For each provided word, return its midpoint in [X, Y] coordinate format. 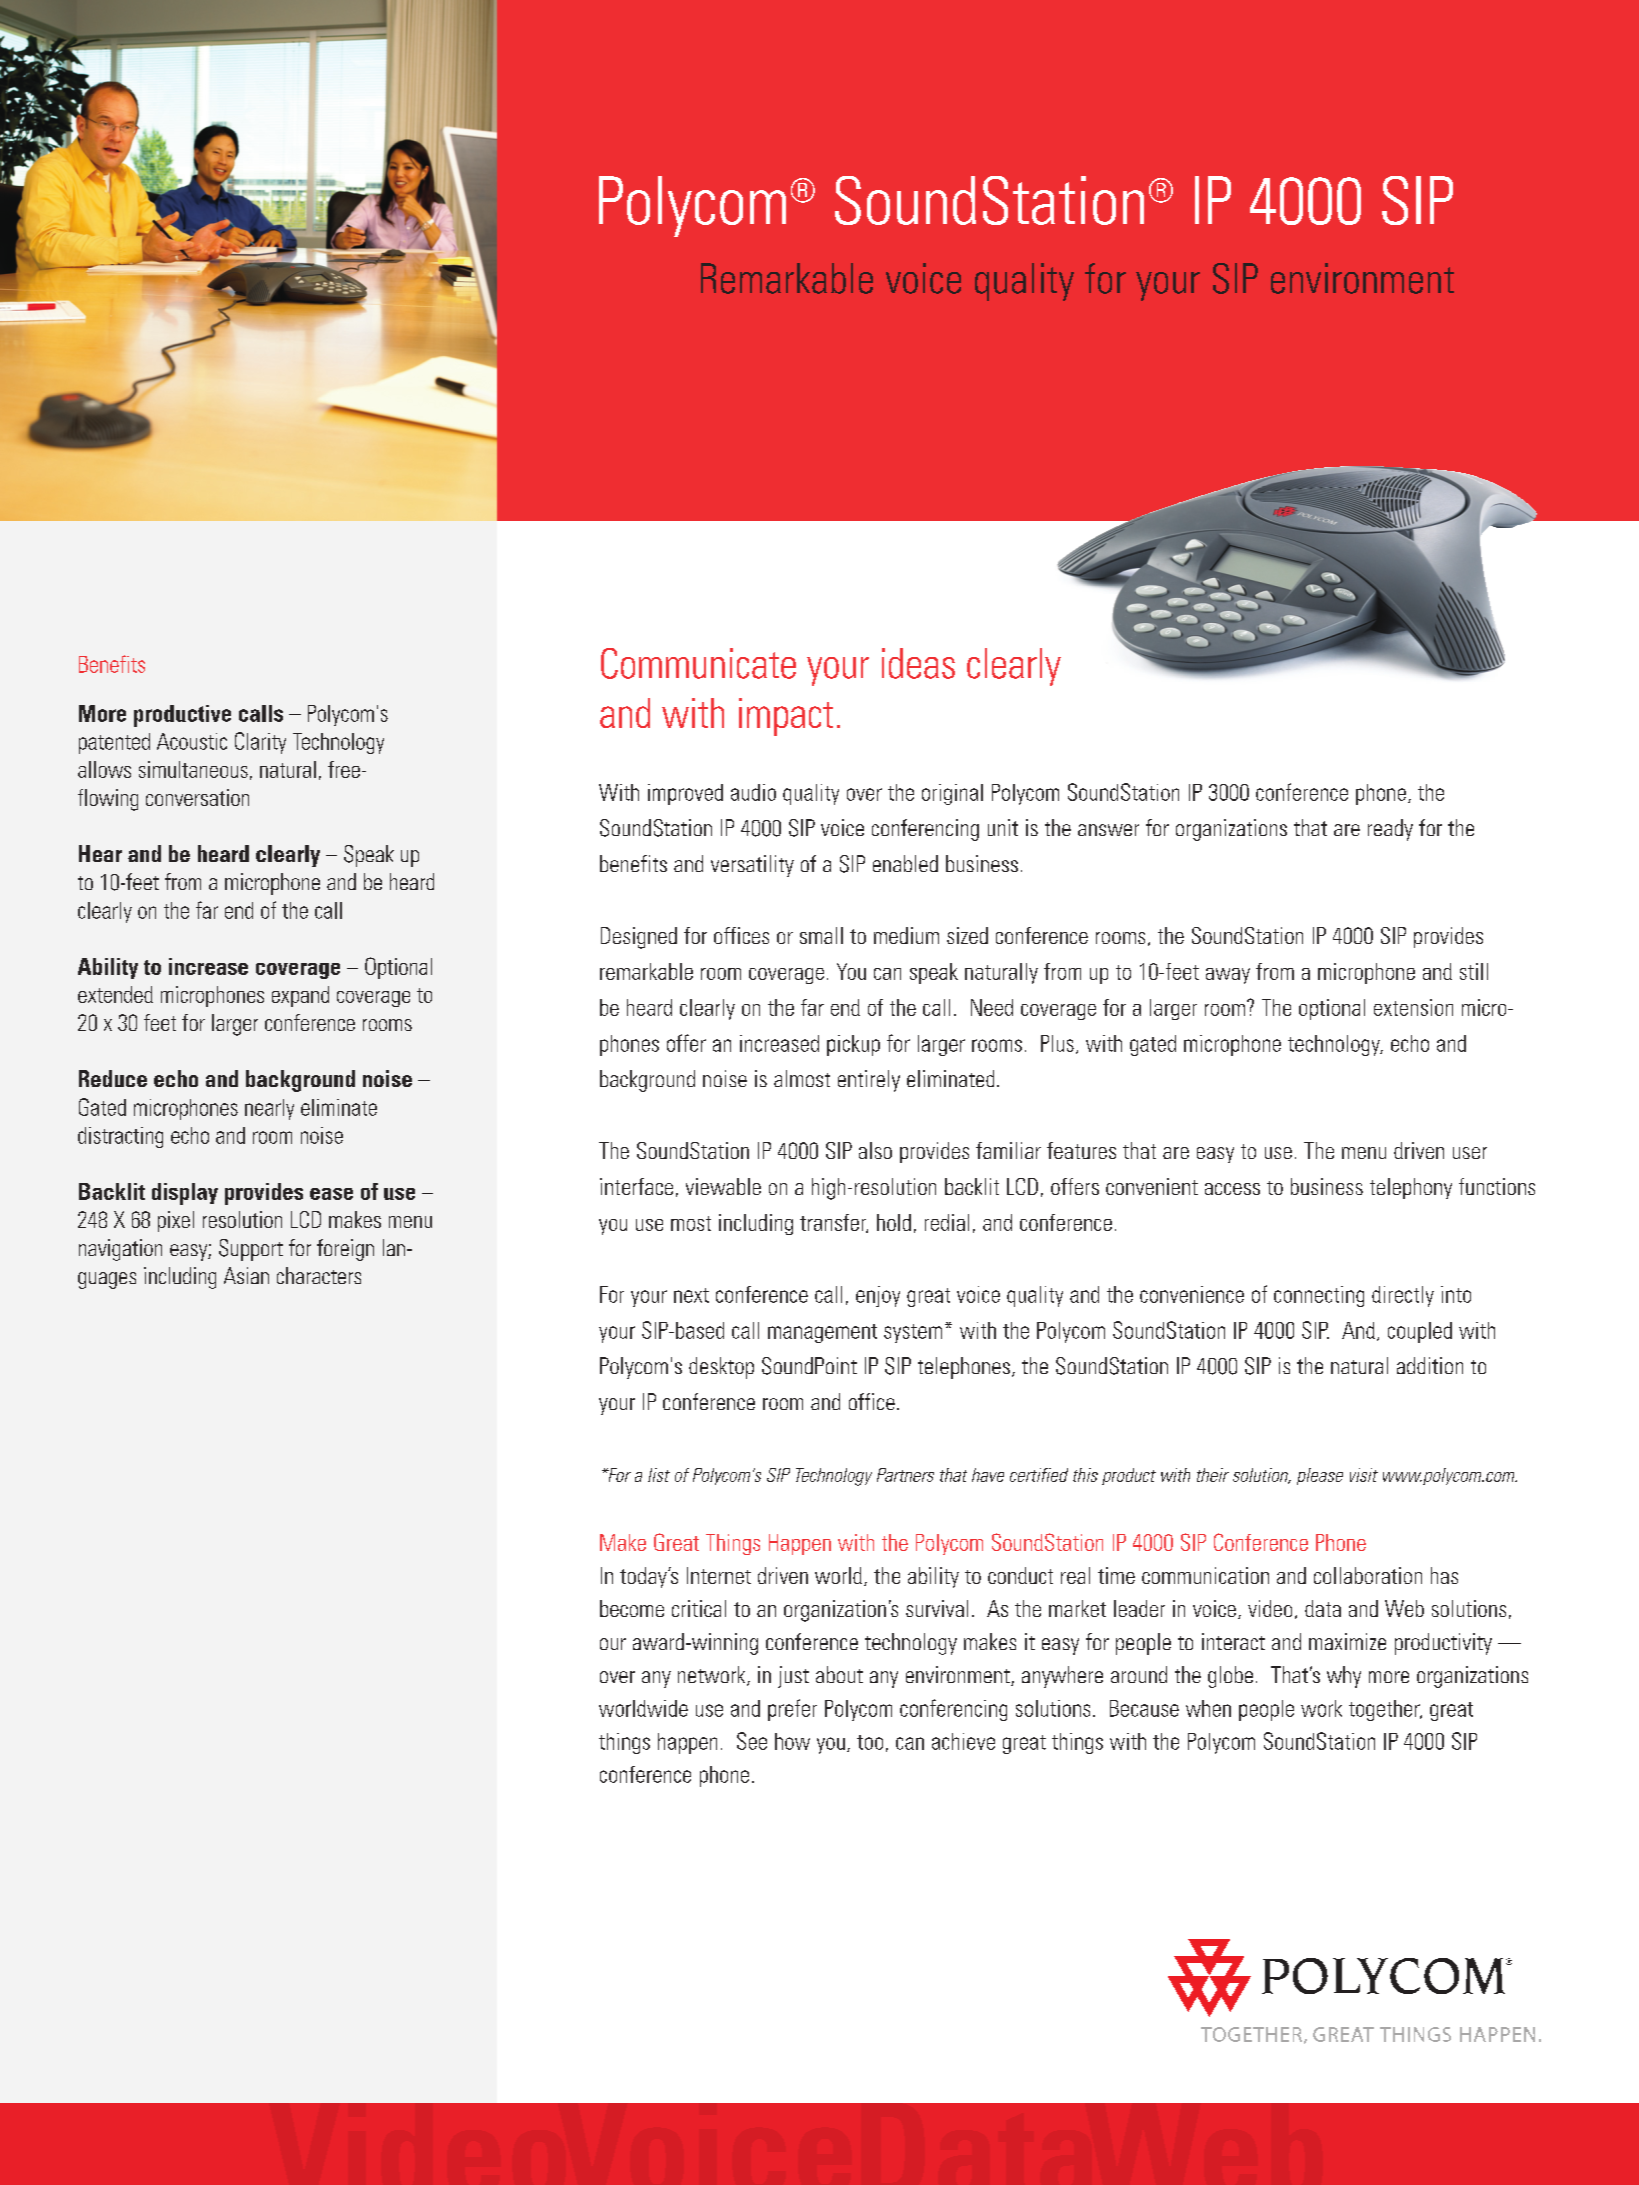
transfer [834, 1223]
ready [1390, 830]
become [632, 1608]
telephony [1411, 1188]
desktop [721, 1368]
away [1228, 976]
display [185, 1194]
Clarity [260, 743]
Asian [246, 1275]
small [821, 935]
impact [786, 717]
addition [1430, 1365]
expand [300, 996]
